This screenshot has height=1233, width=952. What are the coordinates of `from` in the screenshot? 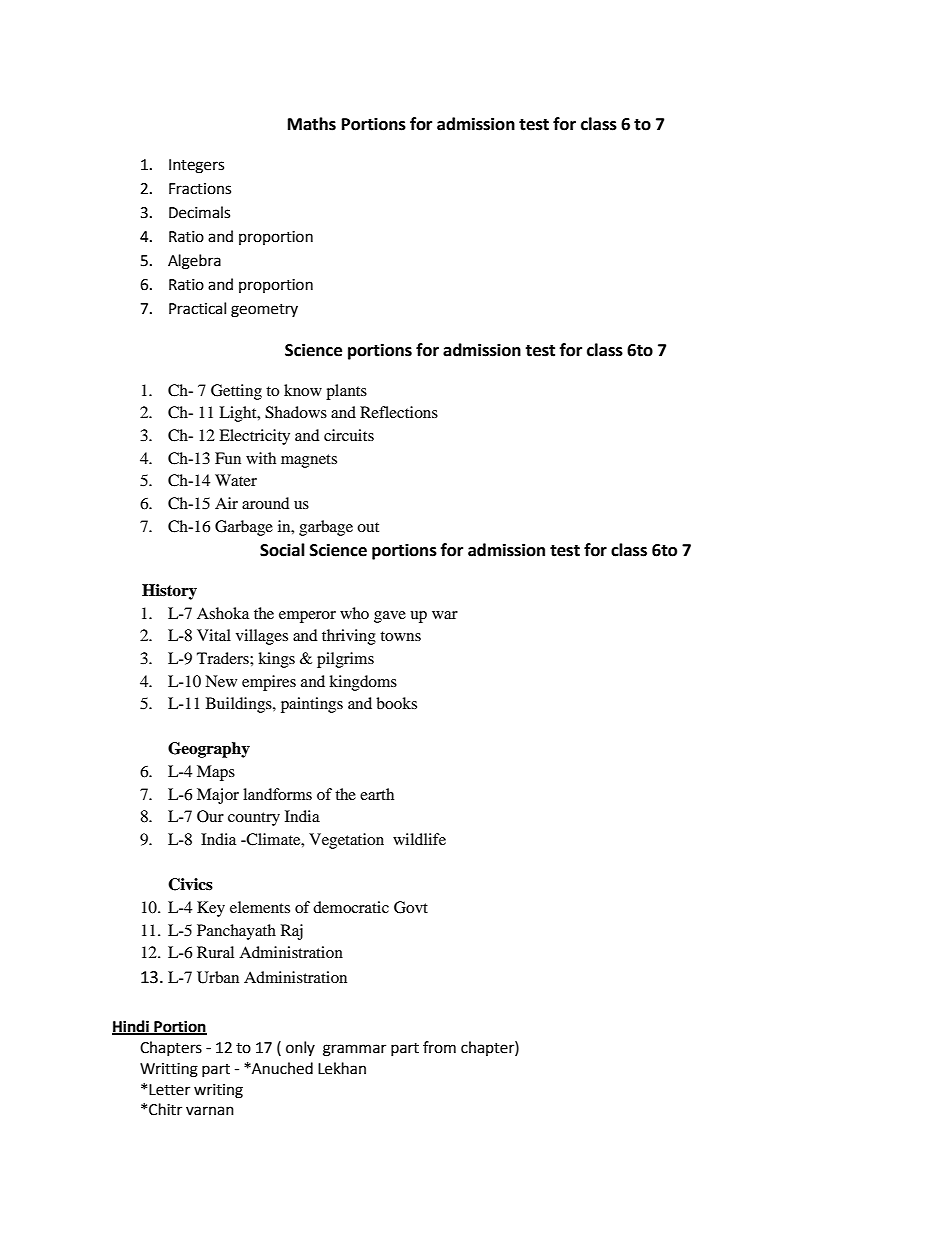 It's located at (439, 1047).
